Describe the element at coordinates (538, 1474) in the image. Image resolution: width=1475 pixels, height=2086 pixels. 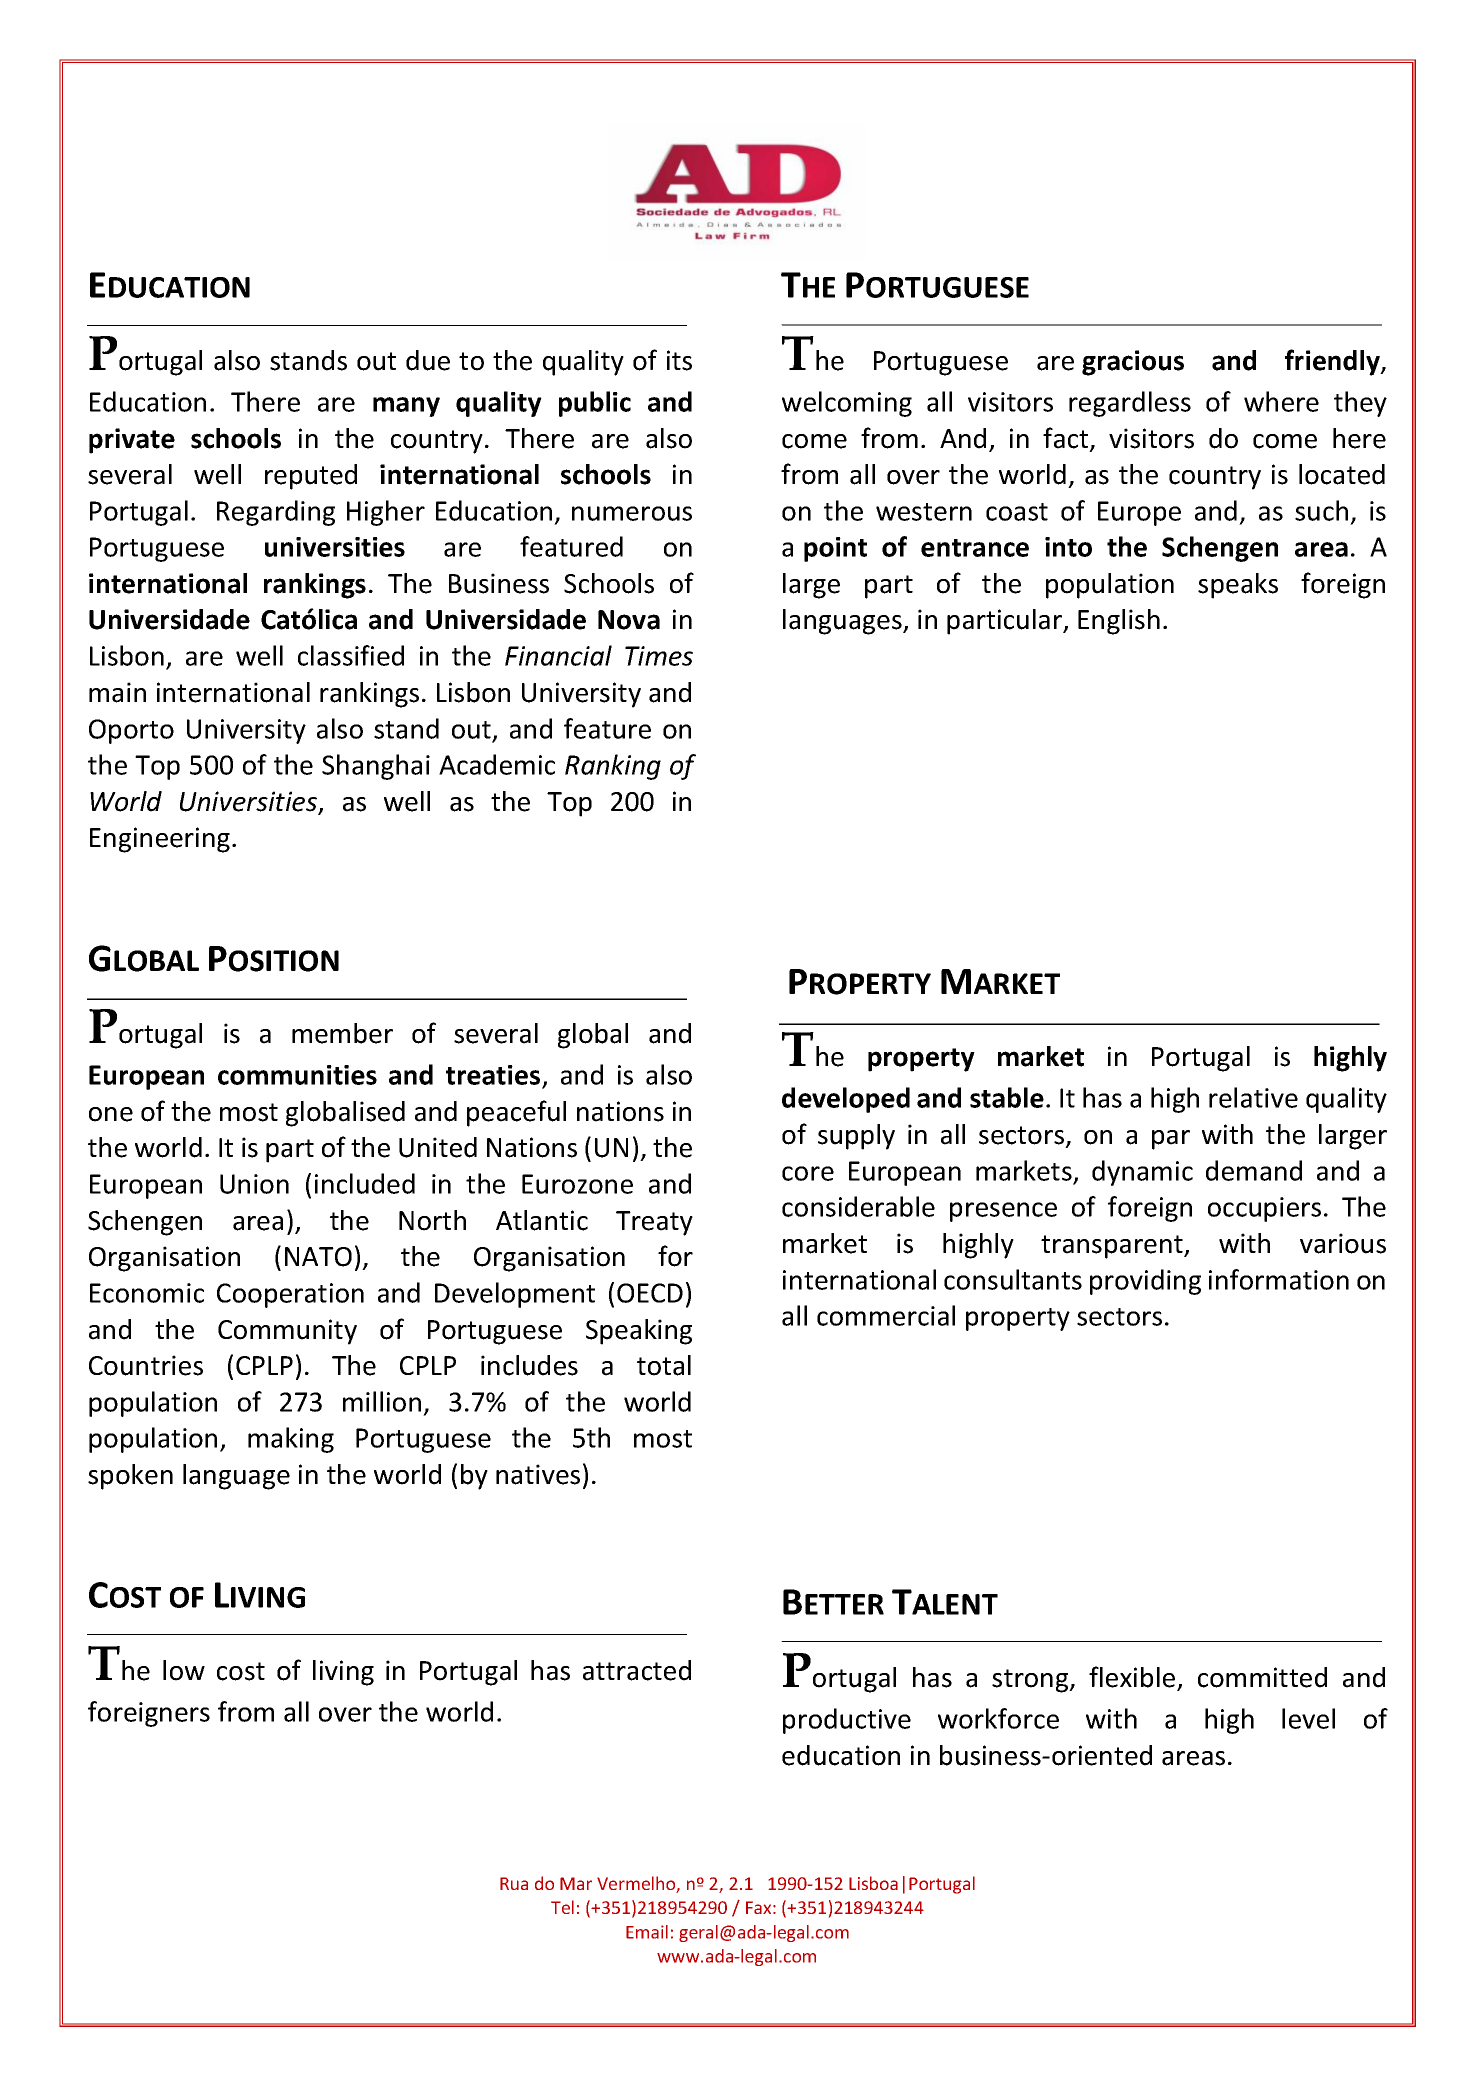
I see `natives` at that location.
